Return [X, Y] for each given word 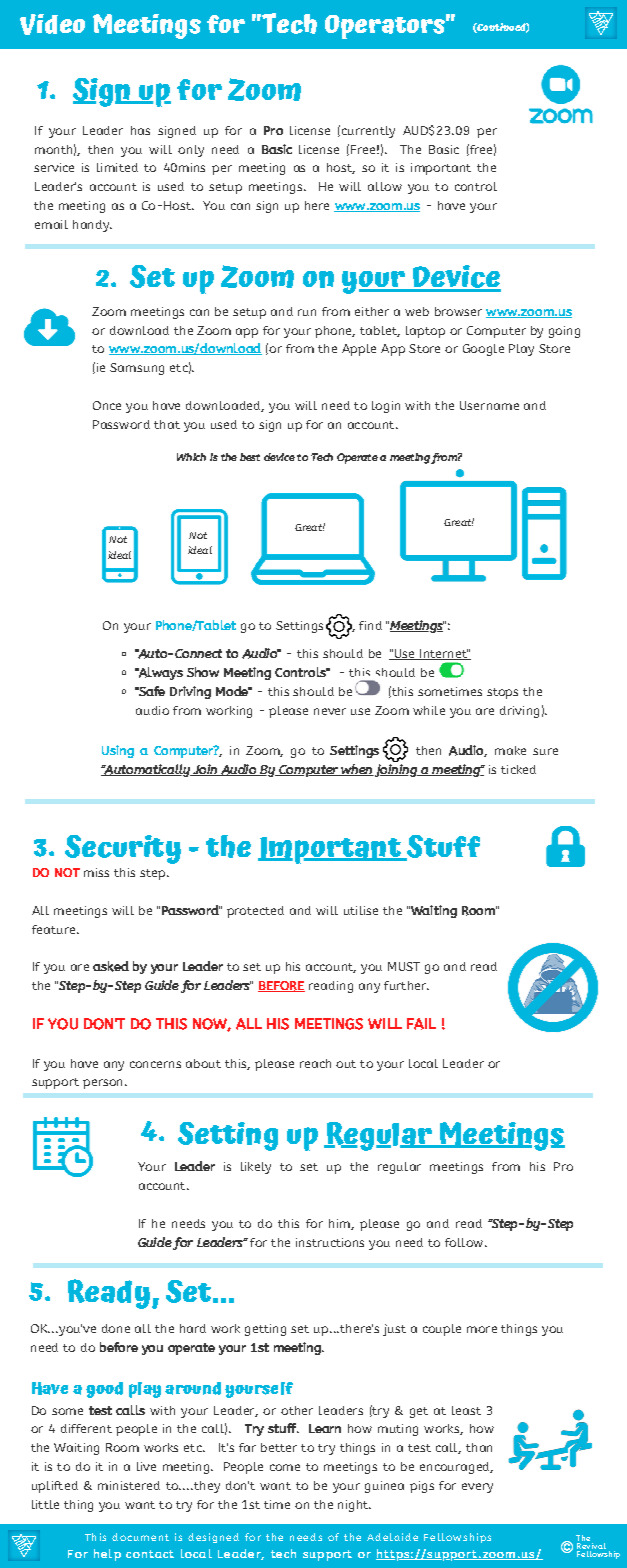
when [356, 770]
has [140, 130]
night [354, 1506]
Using [118, 751]
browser [458, 311]
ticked [518, 769]
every [477, 1488]
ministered [129, 1485]
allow [385, 186]
